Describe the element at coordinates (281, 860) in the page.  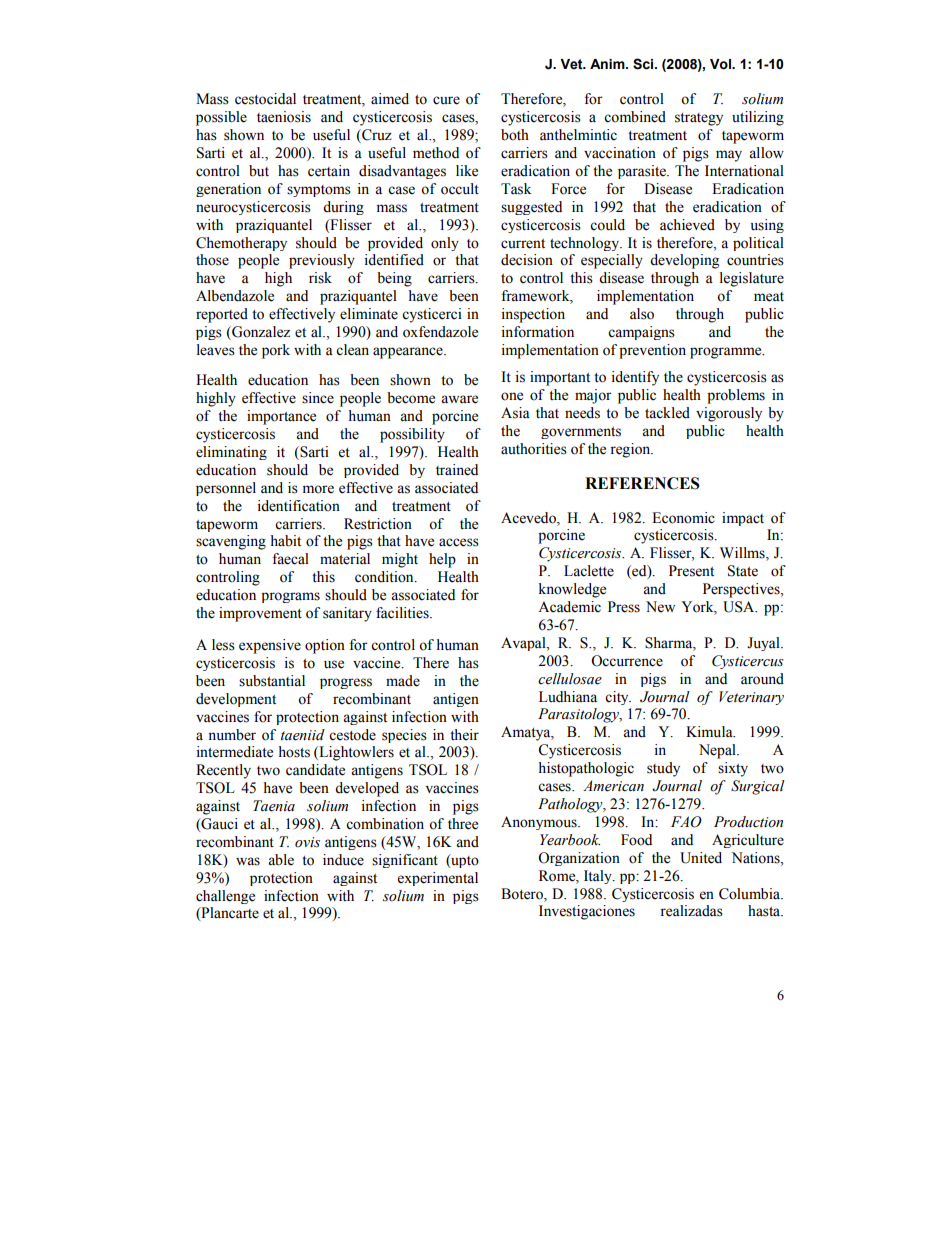
I see `able` at that location.
